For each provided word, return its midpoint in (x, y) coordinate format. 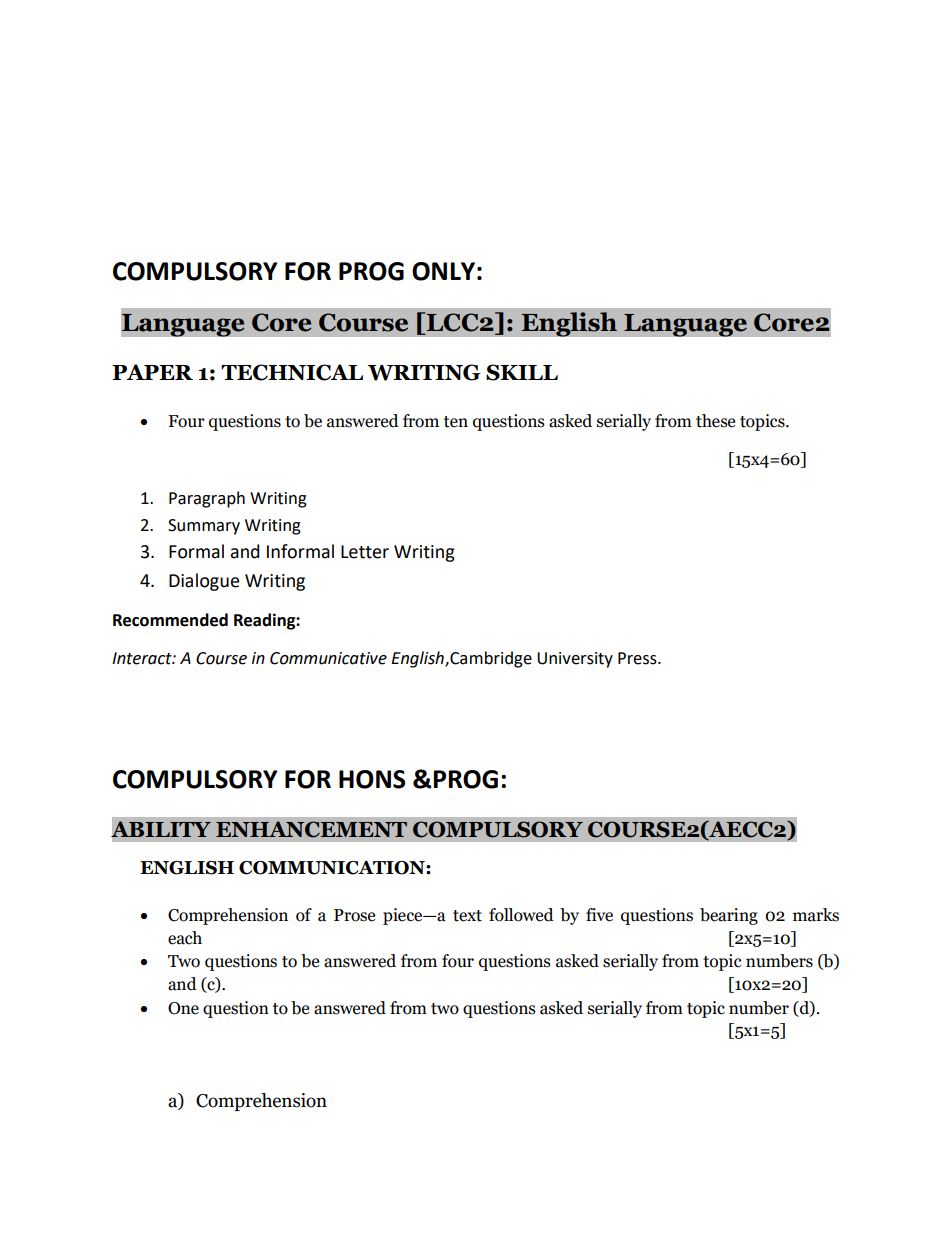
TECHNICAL (292, 372)
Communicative (328, 658)
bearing (729, 916)
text (467, 916)
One (183, 1008)
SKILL (522, 372)
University (575, 660)
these (715, 421)
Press (638, 658)
